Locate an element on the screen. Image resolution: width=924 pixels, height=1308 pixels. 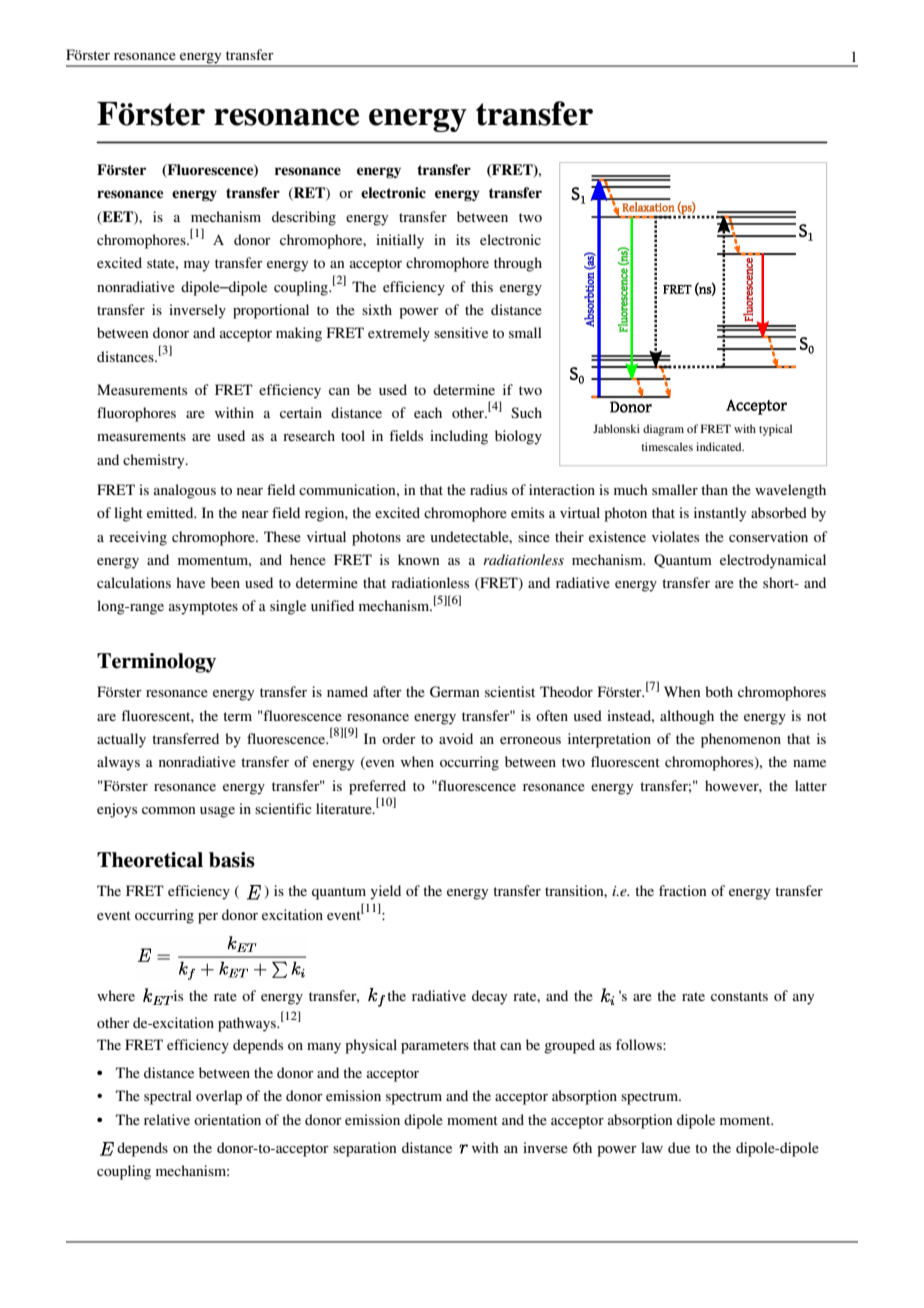
known is located at coordinates (419, 559).
